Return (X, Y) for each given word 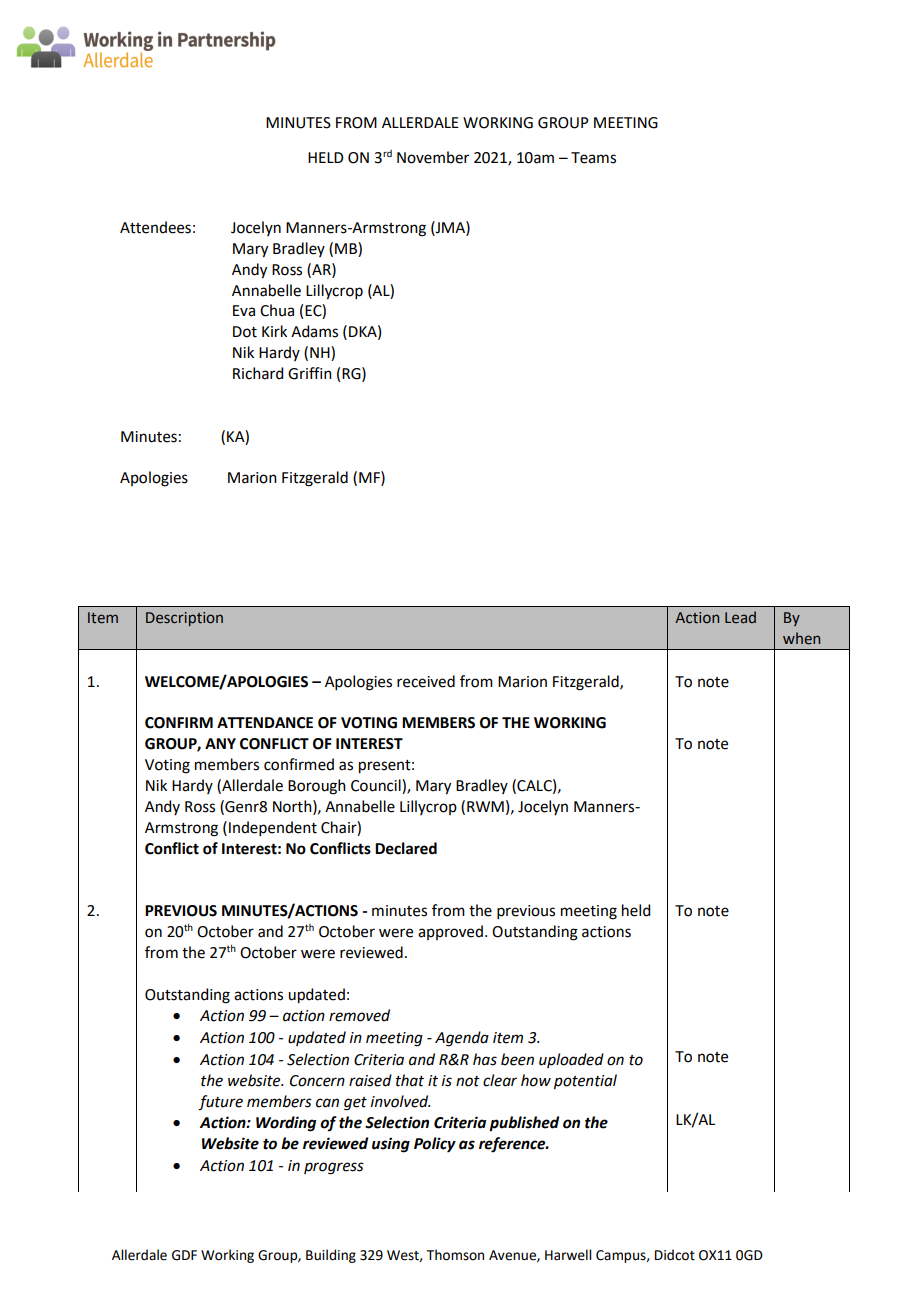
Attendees (155, 227)
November (433, 157)
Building (331, 1256)
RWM (485, 806)
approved (450, 932)
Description (184, 619)
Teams (593, 158)
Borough (317, 787)
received (426, 681)
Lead (740, 617)
